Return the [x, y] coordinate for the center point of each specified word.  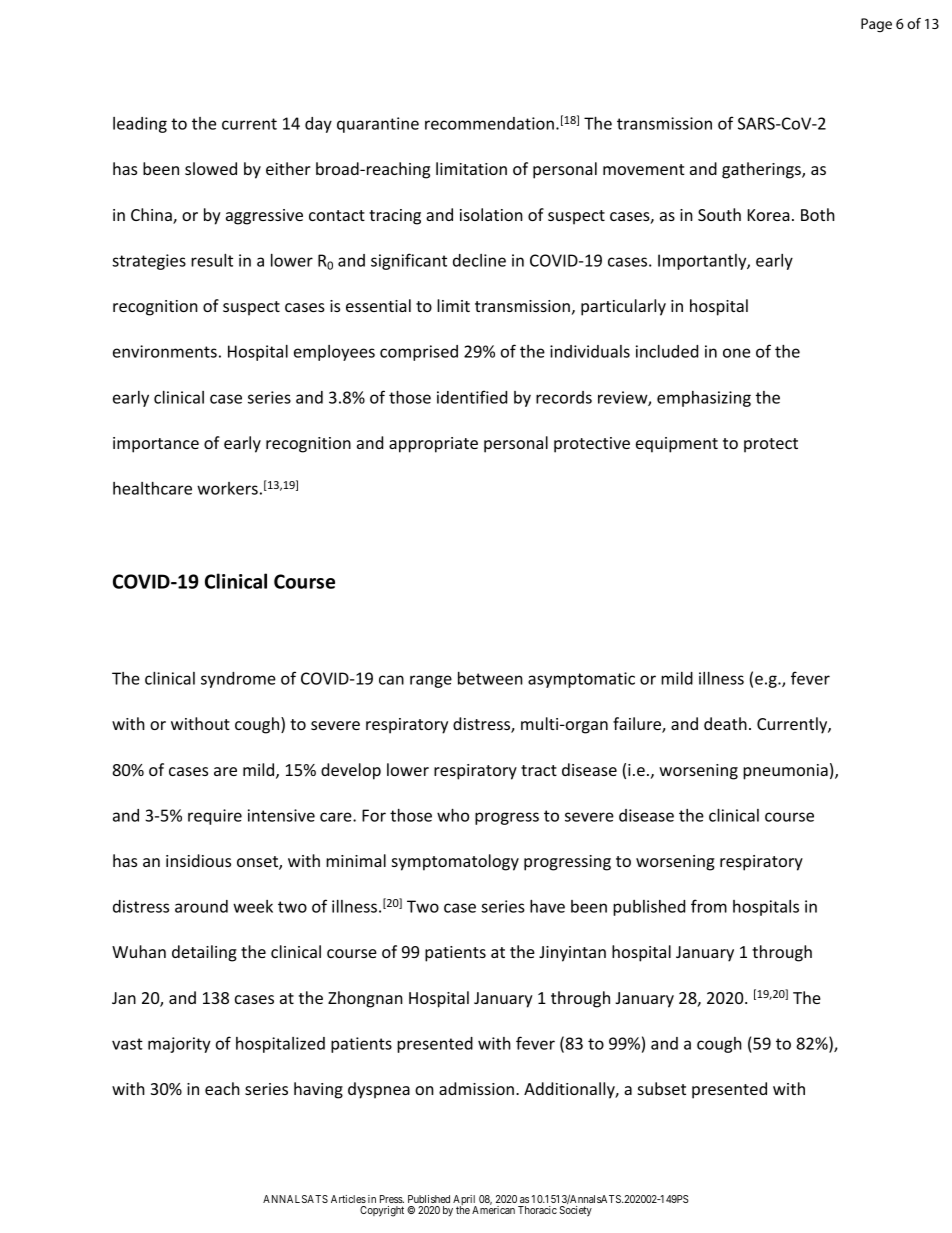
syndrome [238, 680]
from [709, 906]
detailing [204, 953]
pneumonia [785, 772]
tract [539, 770]
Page [876, 25]
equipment [677, 445]
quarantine [378, 125]
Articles [348, 1199]
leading [140, 125]
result [212, 260]
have [547, 906]
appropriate [433, 445]
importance [156, 445]
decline [479, 260]
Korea [769, 215]
